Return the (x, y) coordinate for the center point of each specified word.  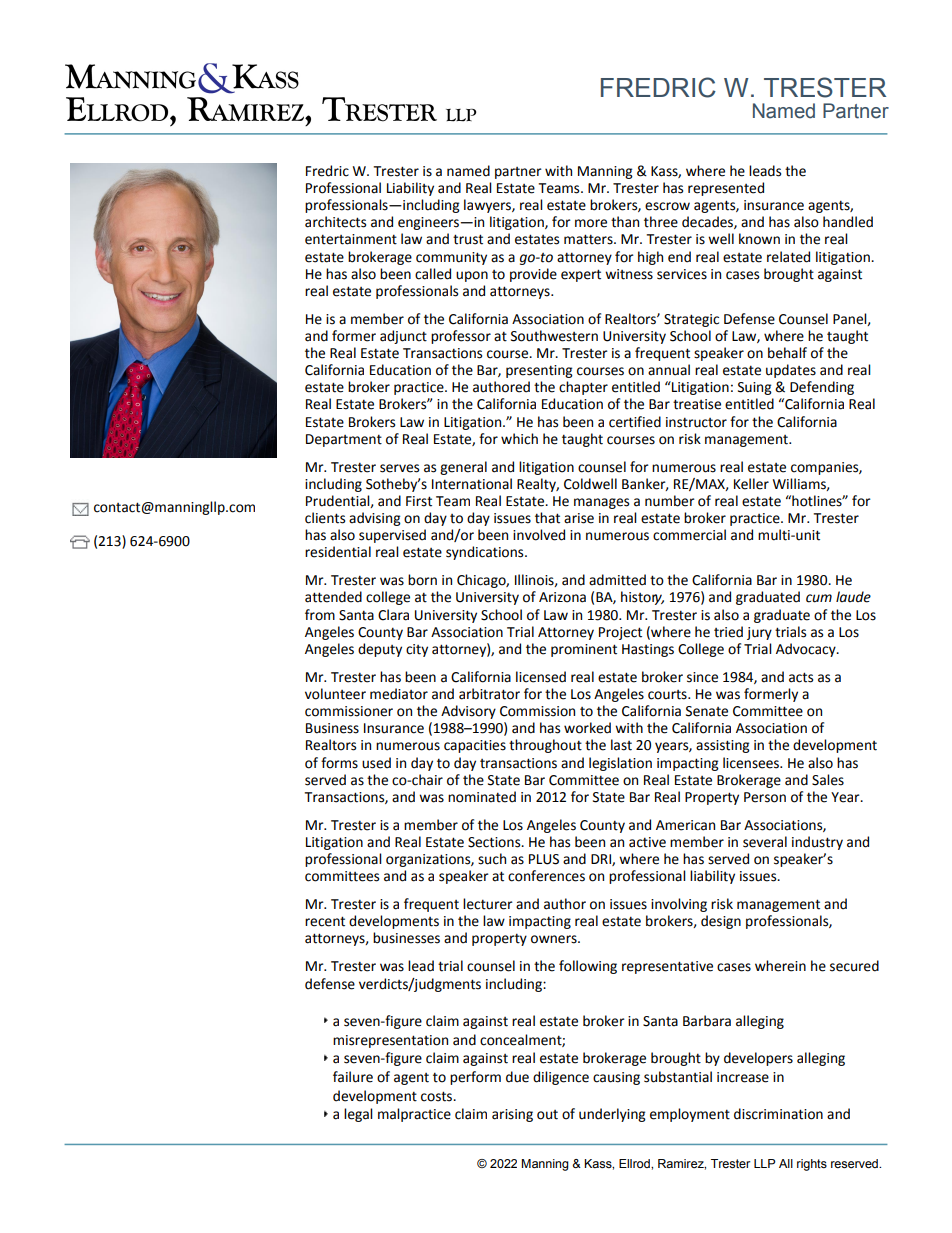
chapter (583, 388)
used (376, 763)
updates (791, 371)
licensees (752, 763)
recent (325, 921)
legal (358, 1115)
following (588, 967)
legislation (620, 764)
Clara (393, 615)
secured (854, 966)
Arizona (562, 597)
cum (819, 598)
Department (344, 440)
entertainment (351, 239)
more (591, 223)
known (759, 239)
